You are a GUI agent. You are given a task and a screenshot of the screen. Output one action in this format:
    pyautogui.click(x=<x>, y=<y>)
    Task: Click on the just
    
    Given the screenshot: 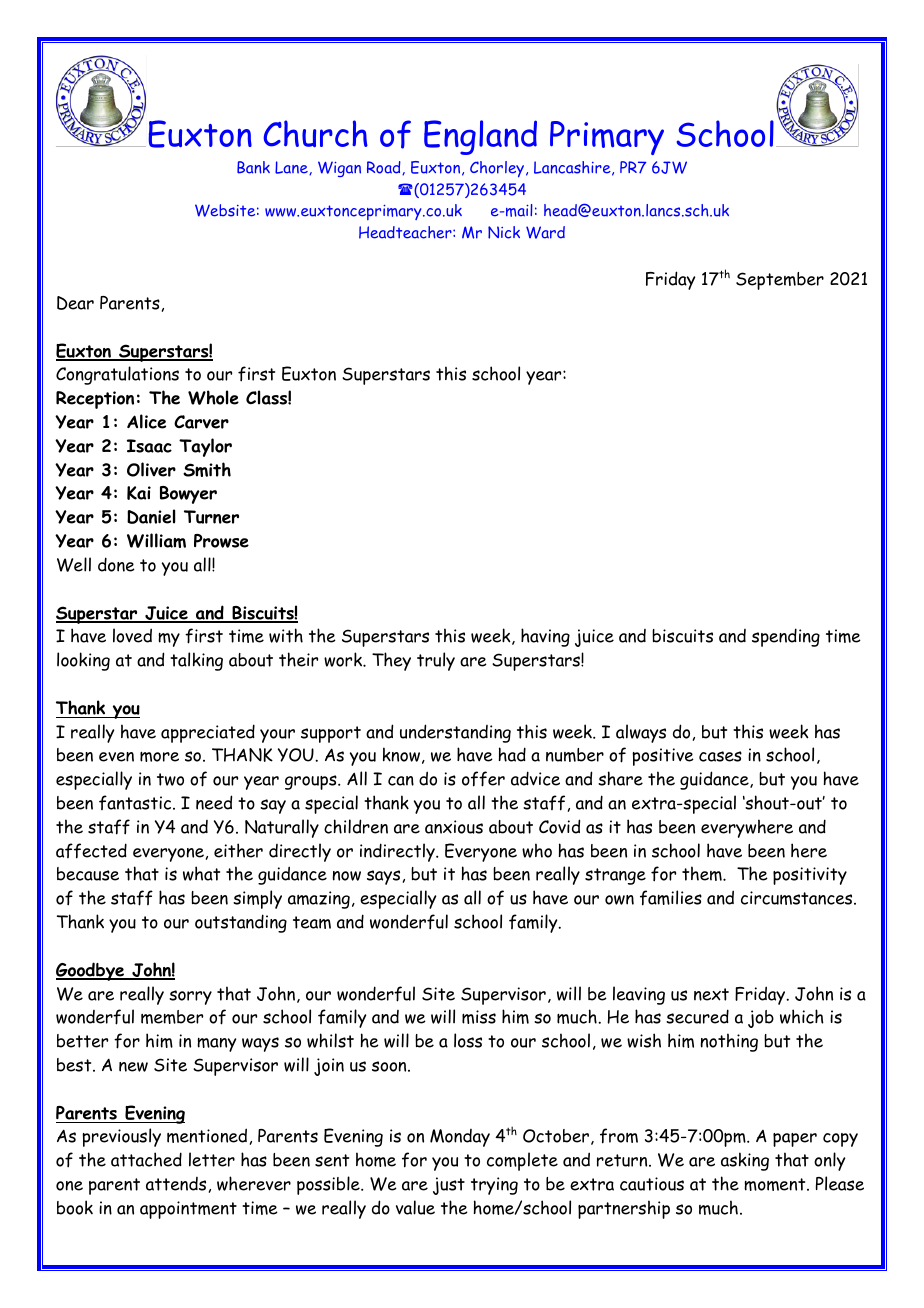 What is the action you would take?
    pyautogui.click(x=449, y=1186)
